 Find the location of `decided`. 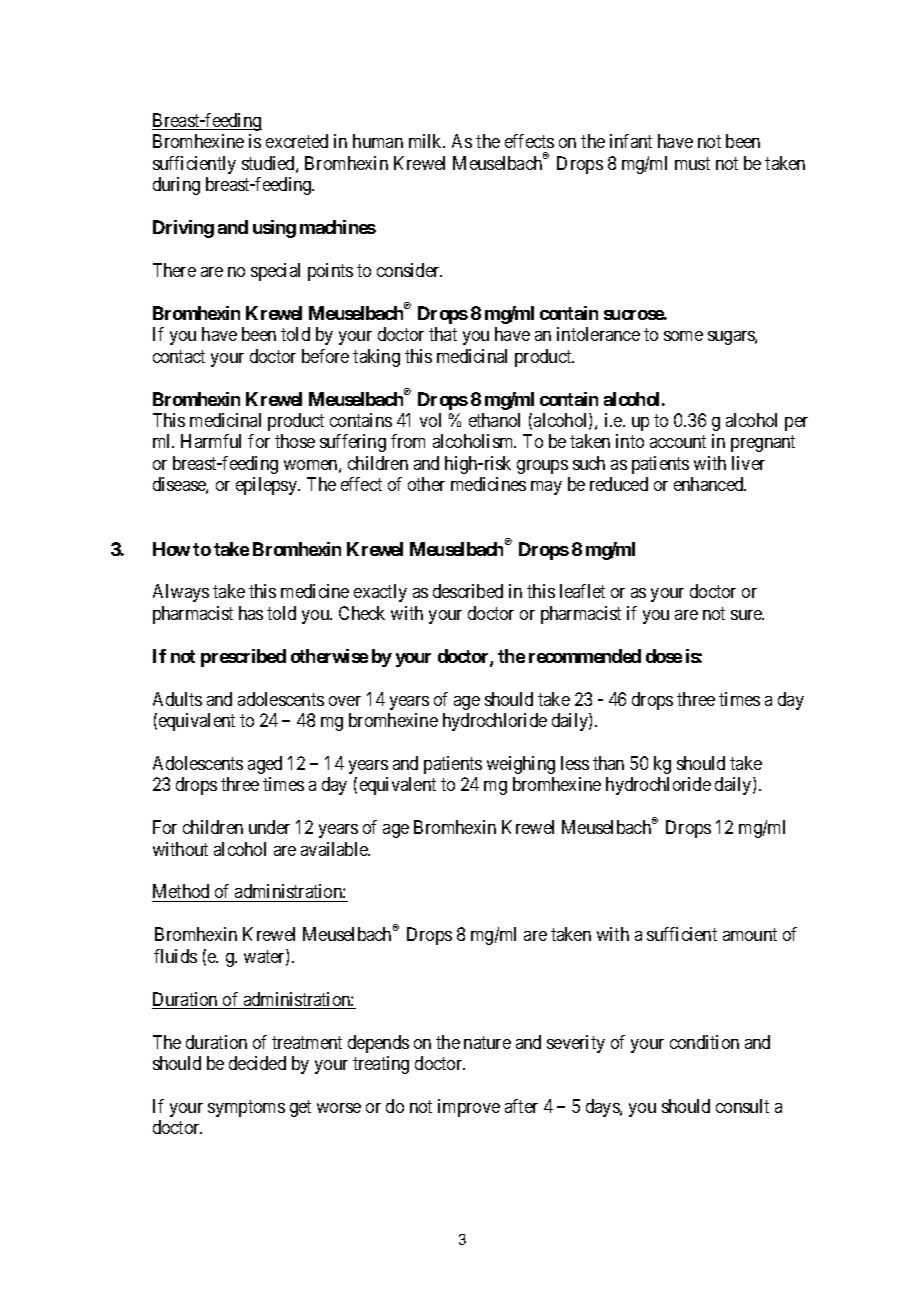

decided is located at coordinates (257, 1063).
